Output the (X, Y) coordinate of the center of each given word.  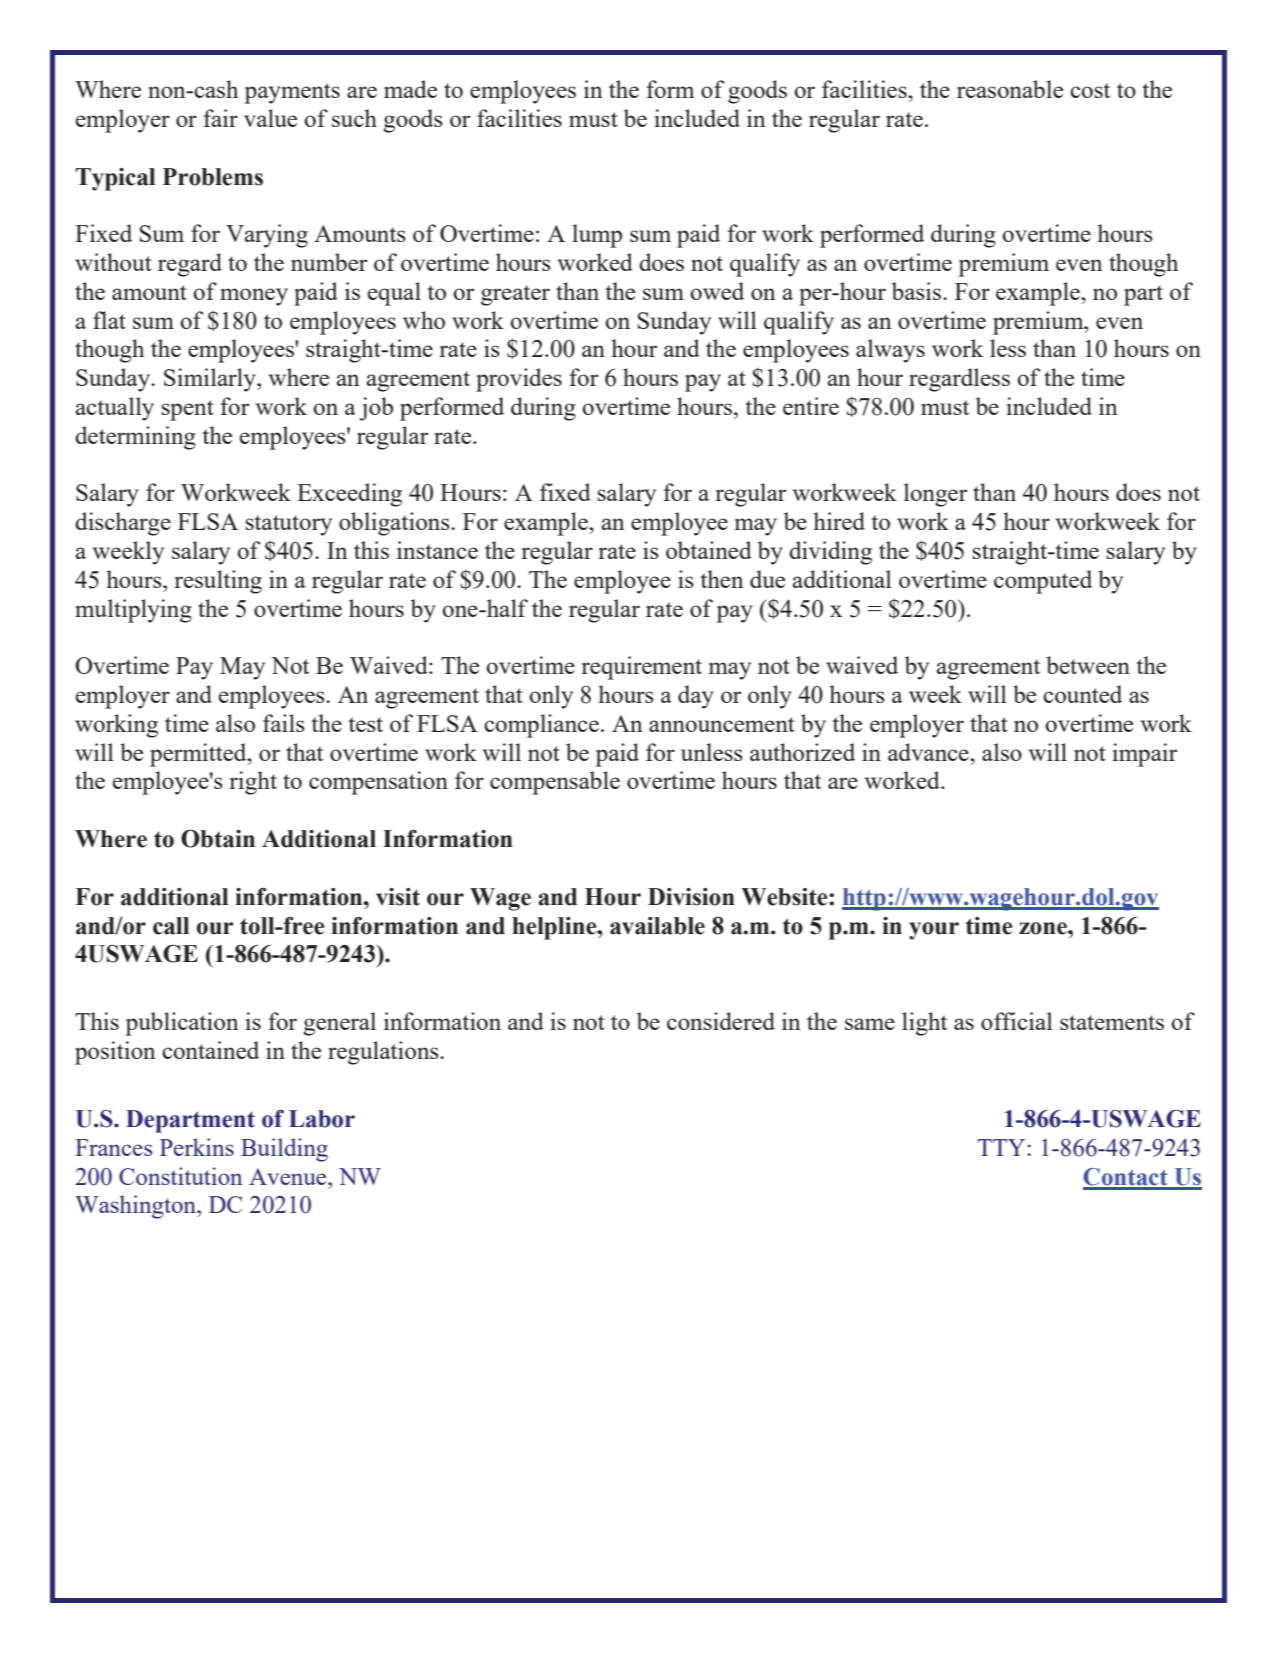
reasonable (1010, 89)
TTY (1001, 1147)
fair (220, 118)
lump (597, 236)
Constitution (180, 1176)
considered (721, 1021)
